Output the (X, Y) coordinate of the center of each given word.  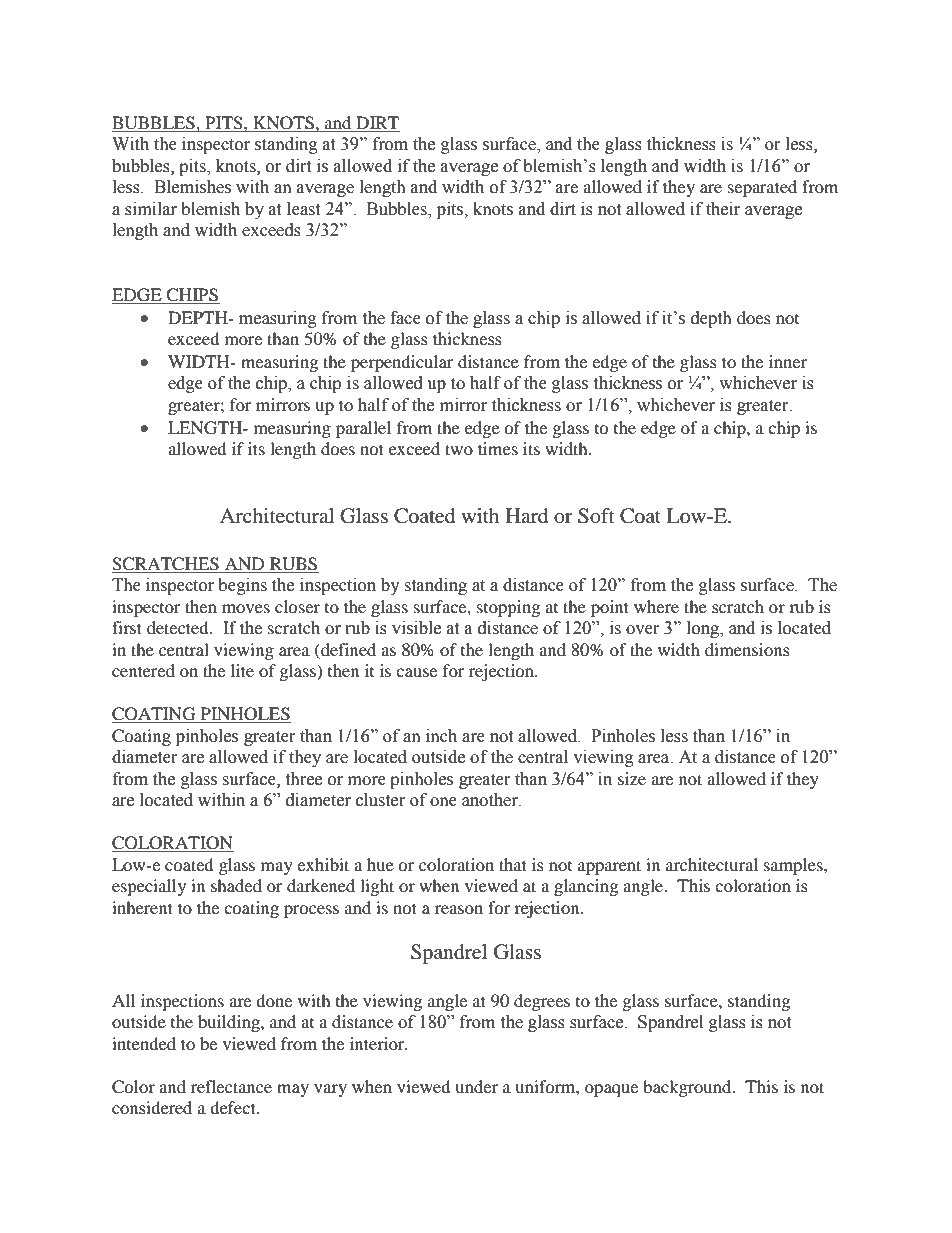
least (303, 209)
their (723, 209)
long (704, 629)
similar (151, 209)
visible (416, 628)
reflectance (231, 1086)
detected (179, 627)
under (476, 1086)
